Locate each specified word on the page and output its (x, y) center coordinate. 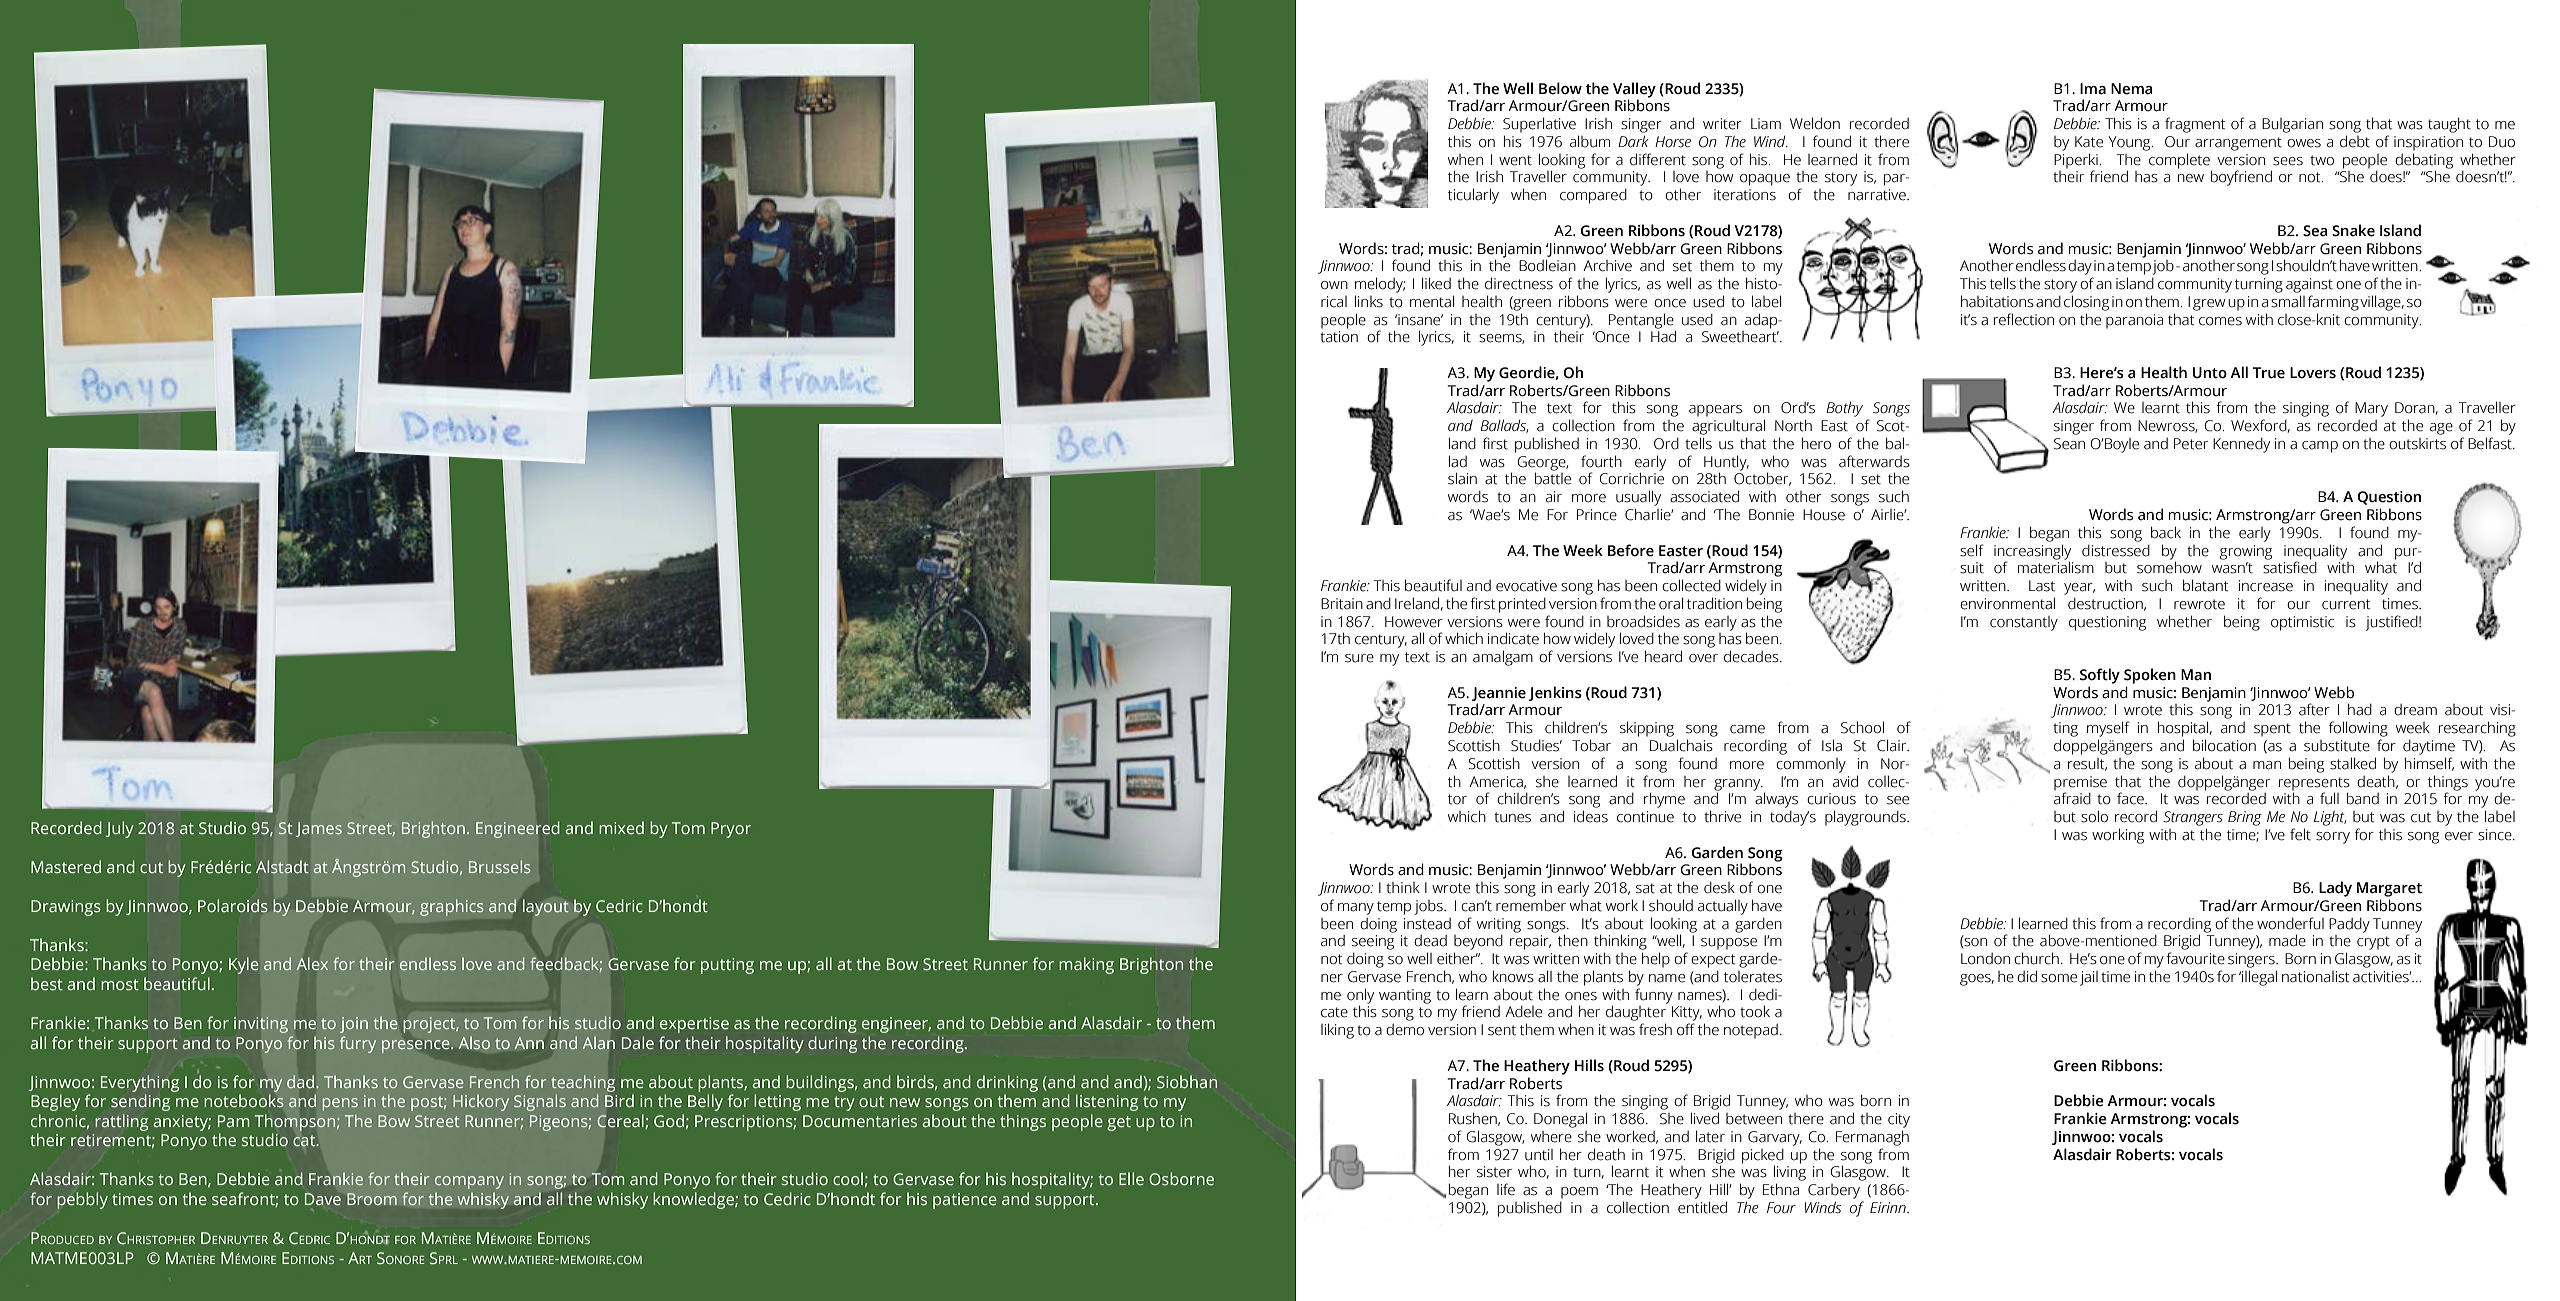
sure (1359, 658)
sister (1494, 1172)
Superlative (1539, 125)
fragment (2195, 125)
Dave (323, 1199)
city (1899, 1120)
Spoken (2150, 676)
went (1515, 160)
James (319, 829)
